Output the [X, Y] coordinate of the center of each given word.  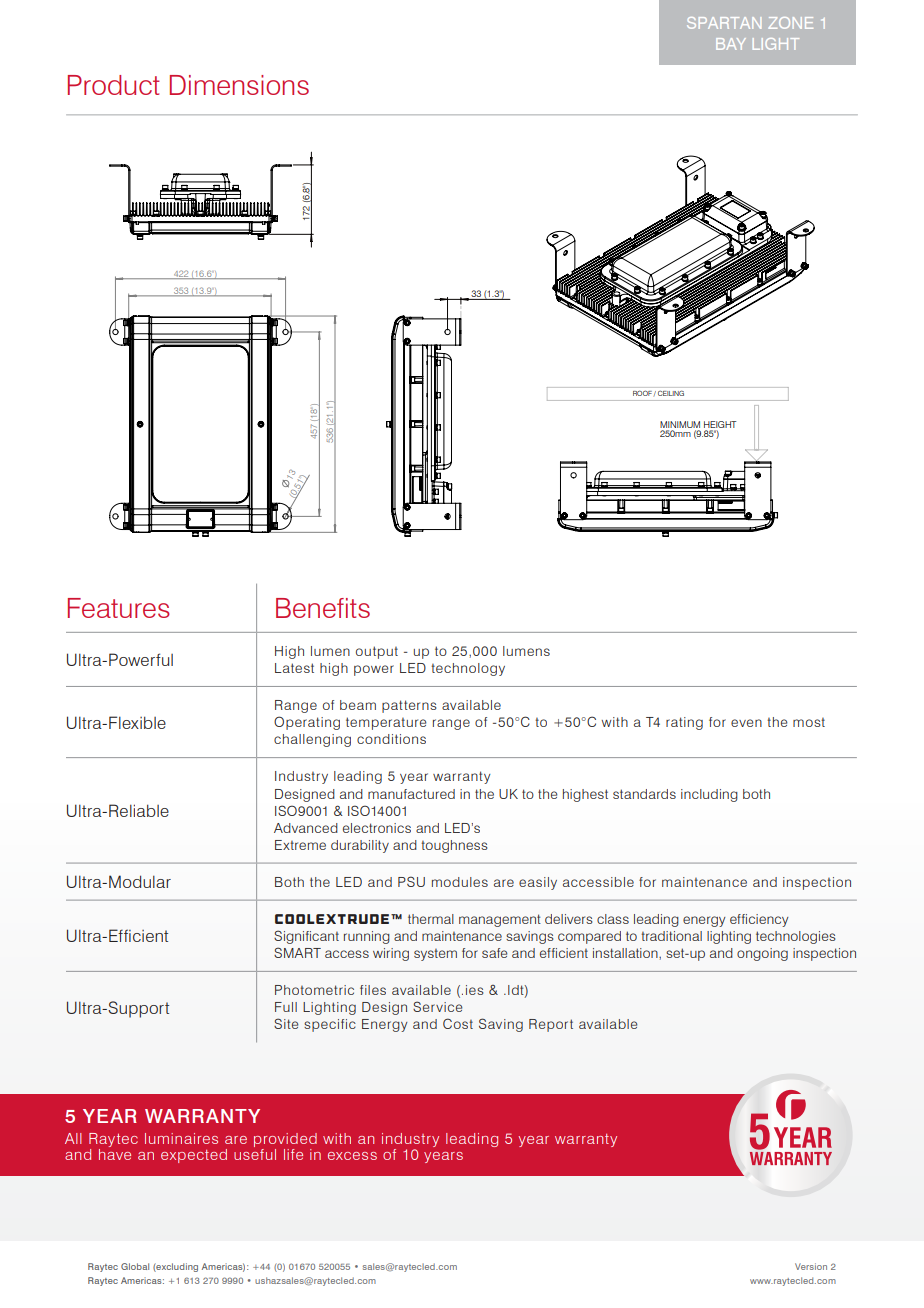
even [746, 723]
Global [135, 1266]
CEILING [671, 393]
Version [811, 1266]
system [435, 955]
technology [468, 669]
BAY [731, 44]
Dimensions [239, 85]
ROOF [642, 393]
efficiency [759, 920]
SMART [297, 952]
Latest [294, 668]
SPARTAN [724, 23]
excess [352, 1156]
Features [119, 608]
